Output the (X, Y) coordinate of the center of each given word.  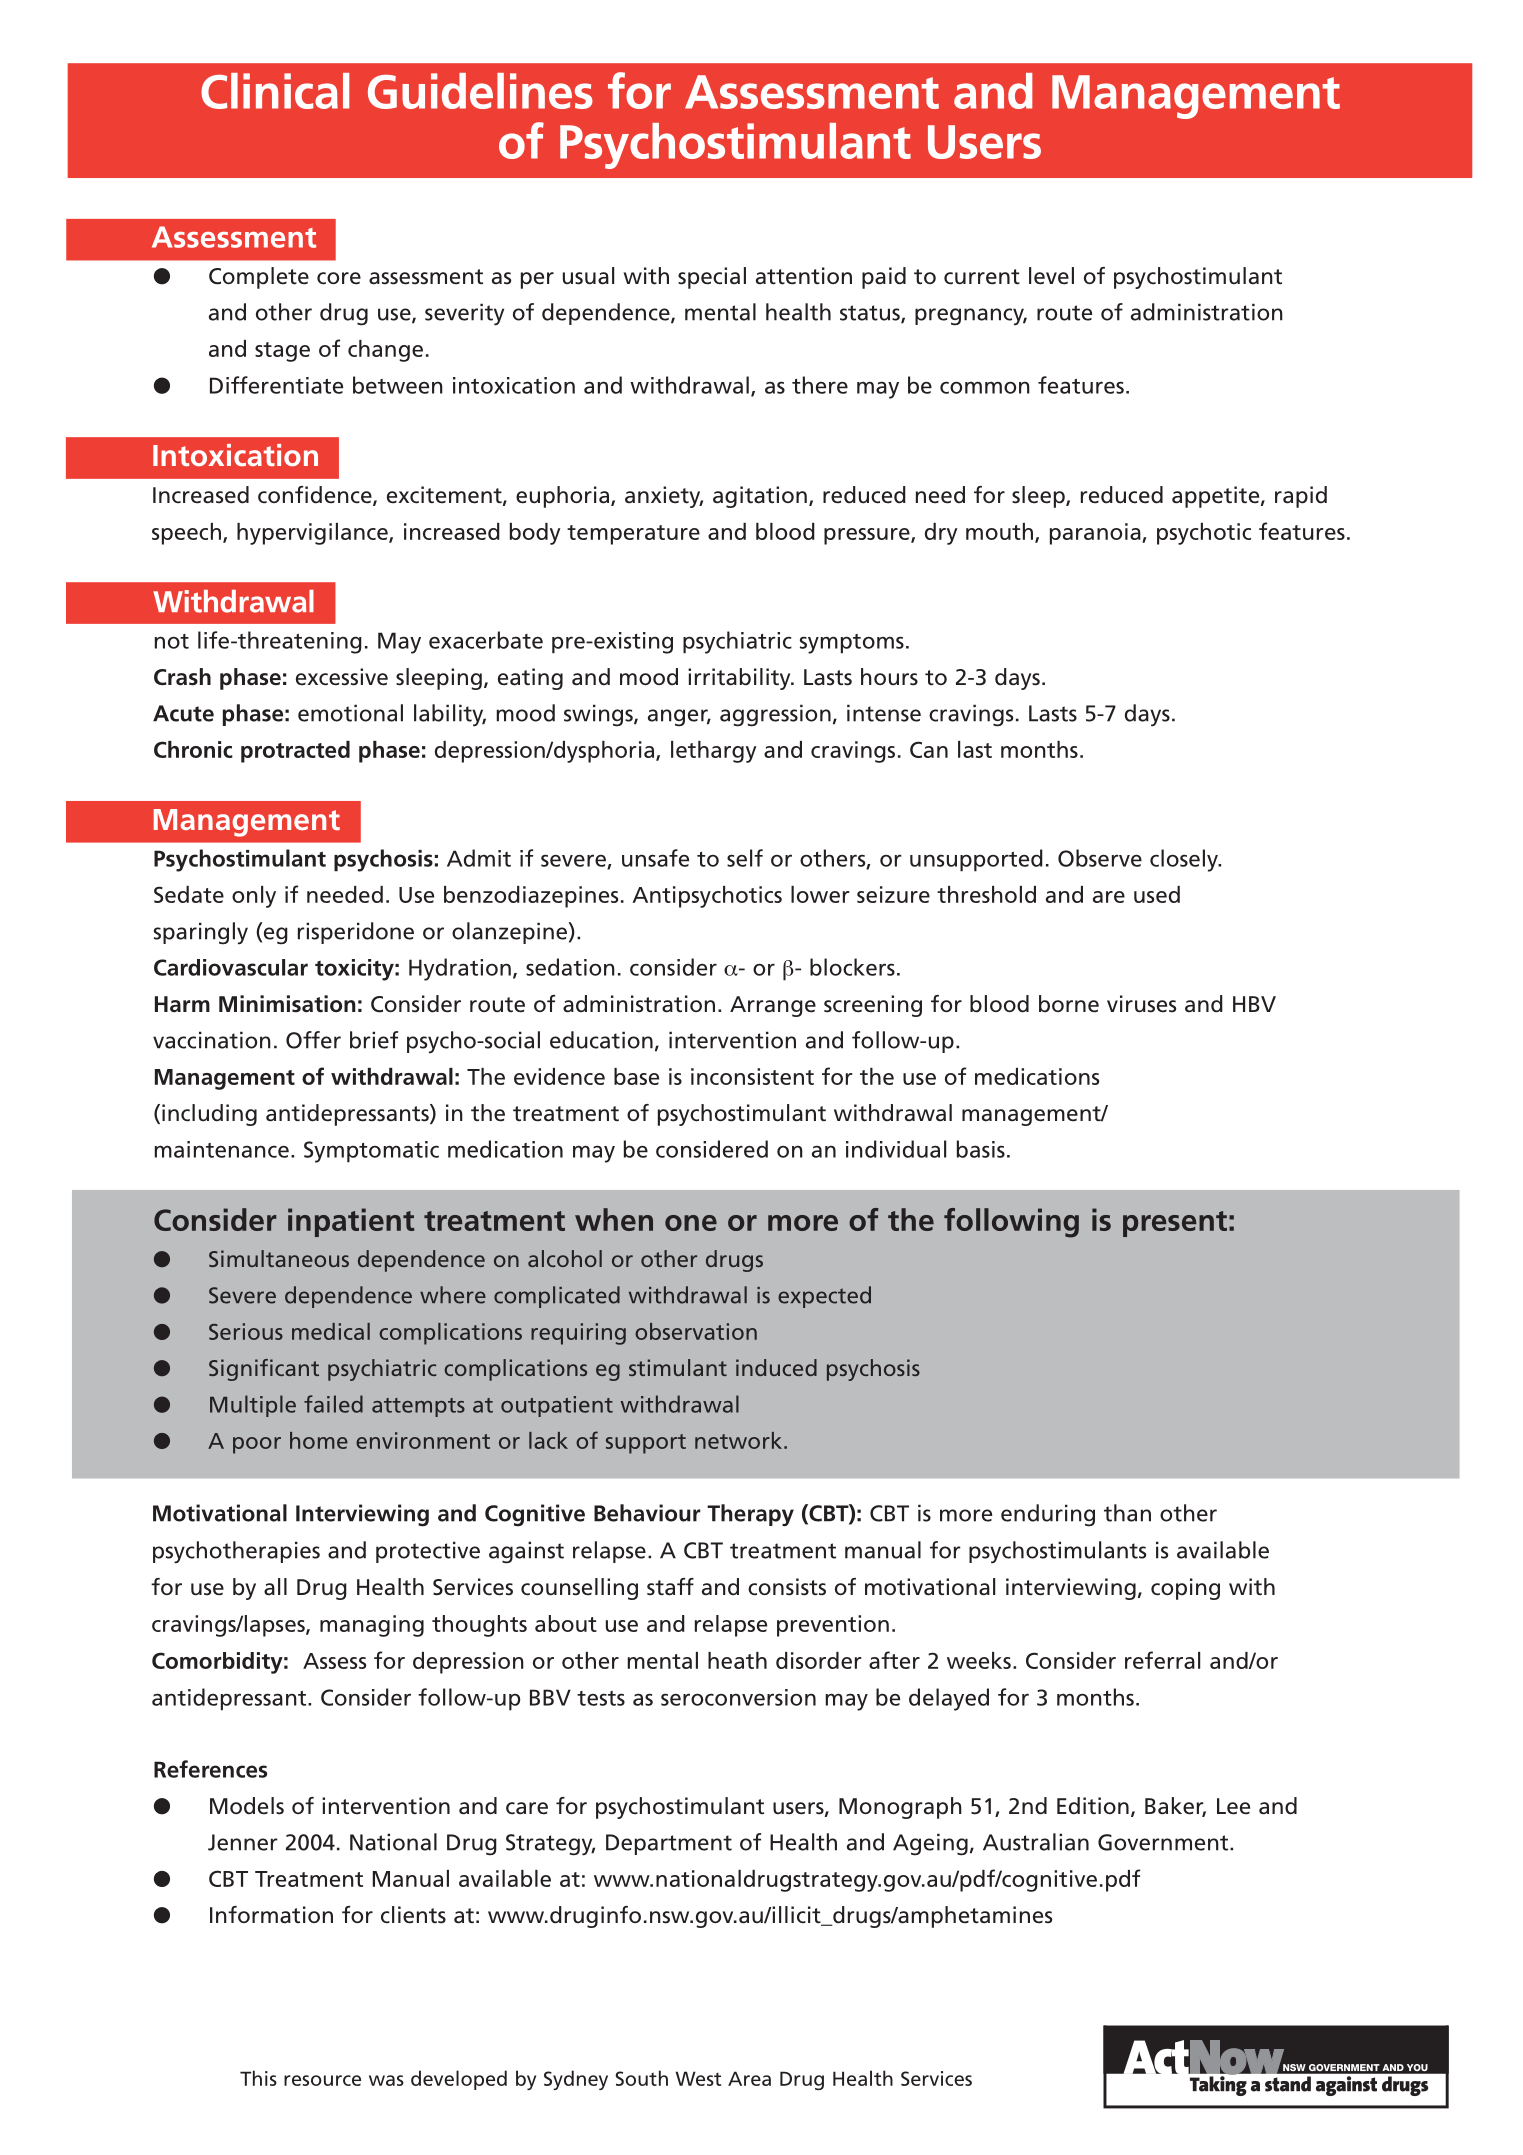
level (1051, 276)
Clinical (275, 91)
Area (749, 2078)
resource (322, 2080)
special (712, 278)
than (1127, 1513)
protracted (295, 752)
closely (1185, 860)
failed (333, 1404)
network (740, 1440)
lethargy (713, 752)
